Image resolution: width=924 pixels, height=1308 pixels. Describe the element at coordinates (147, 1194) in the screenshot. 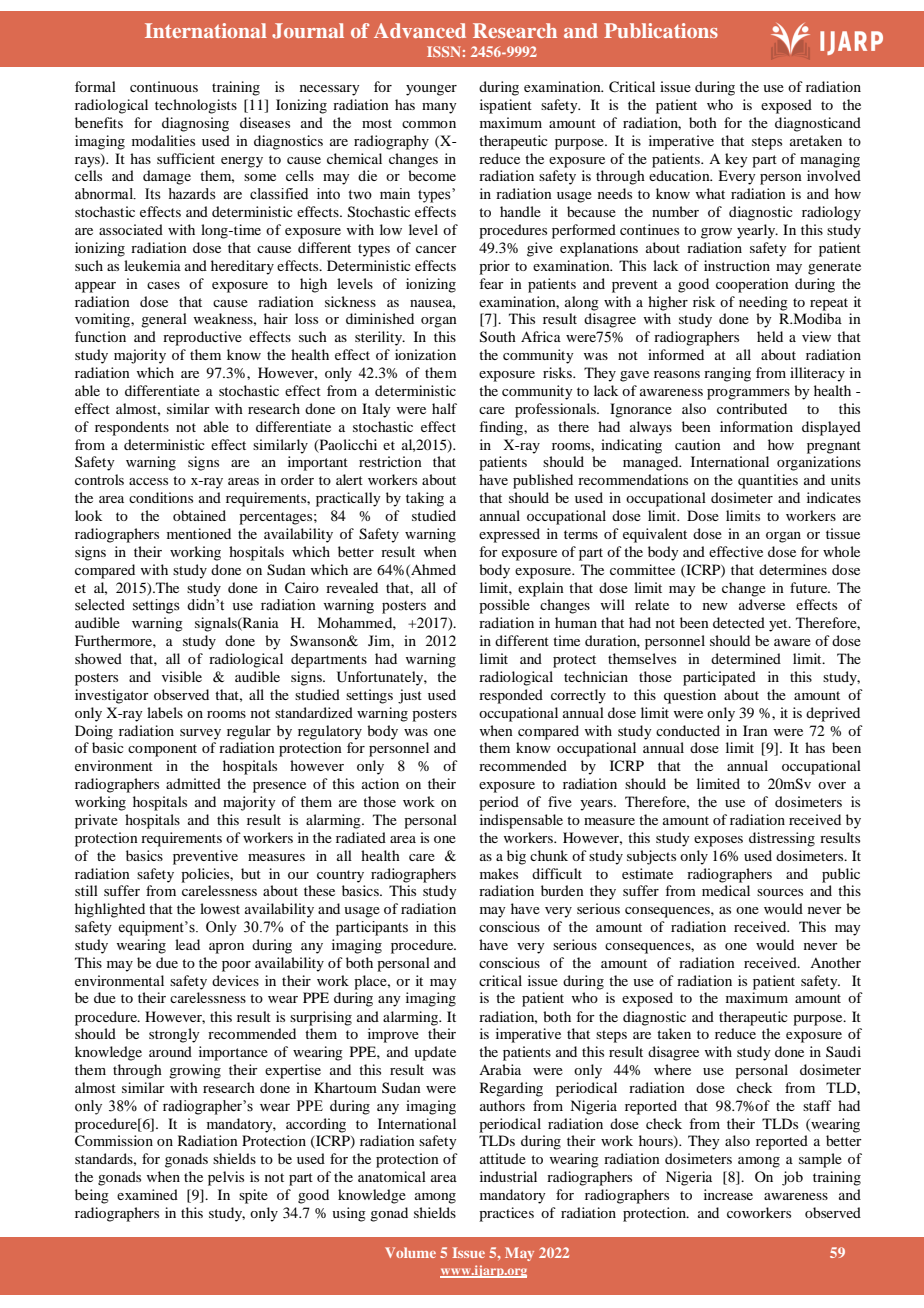

I see `examined` at that location.
